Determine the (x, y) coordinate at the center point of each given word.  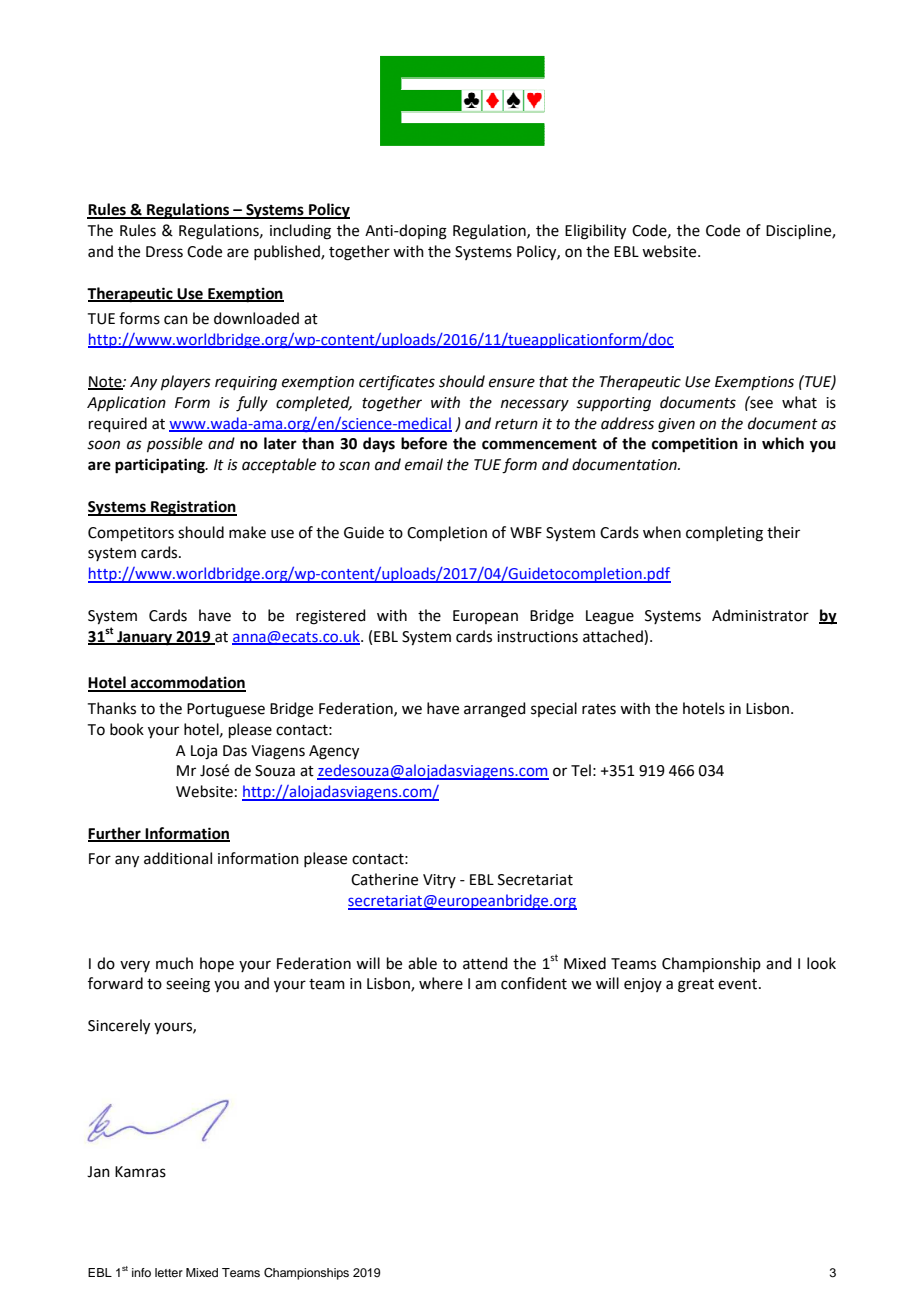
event (739, 984)
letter (169, 1272)
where (441, 983)
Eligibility (595, 232)
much (174, 963)
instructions (537, 637)
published (288, 252)
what (799, 402)
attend (485, 963)
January (145, 638)
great (696, 986)
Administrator (760, 615)
